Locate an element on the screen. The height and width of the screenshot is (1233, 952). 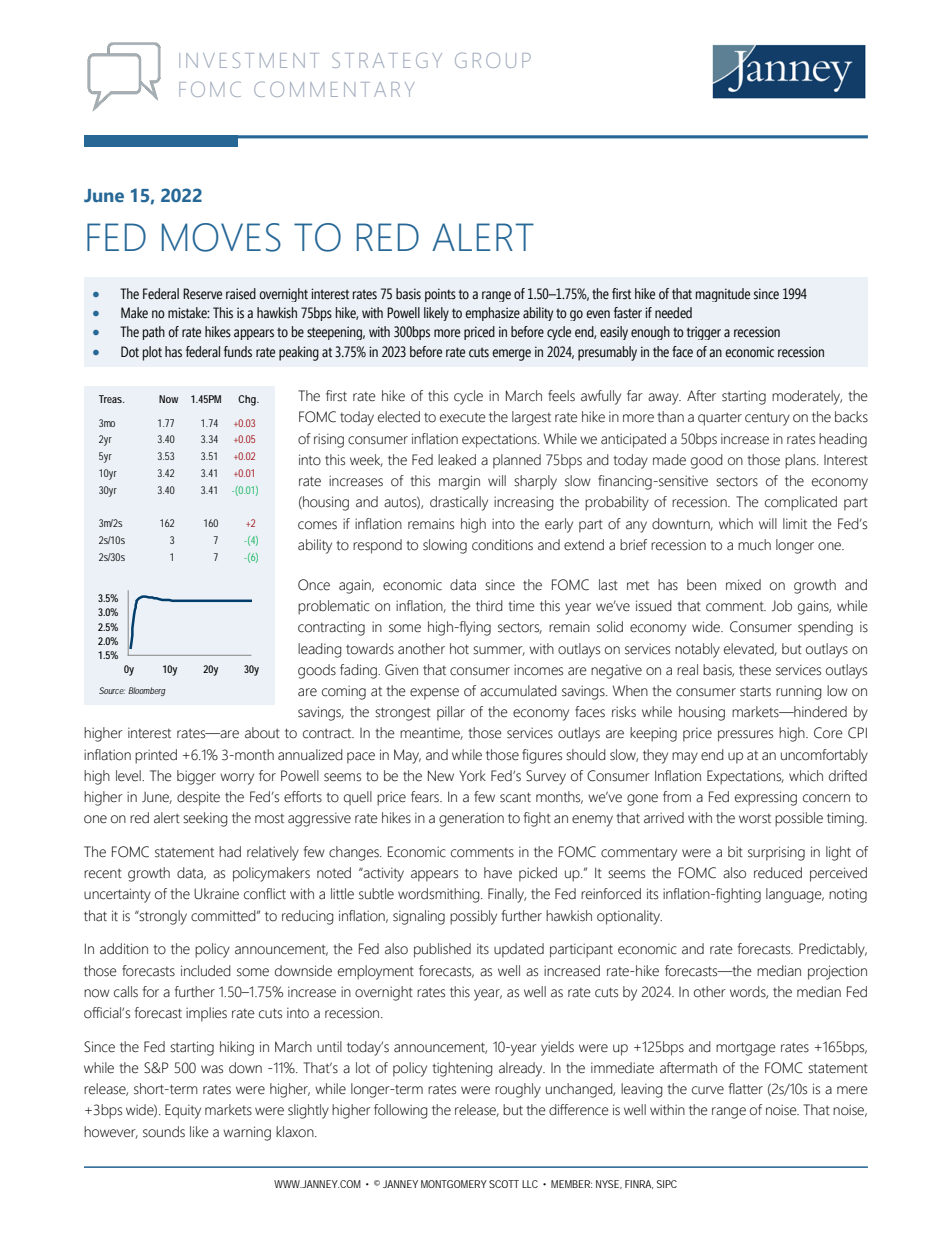
sounds is located at coordinates (164, 1132).
